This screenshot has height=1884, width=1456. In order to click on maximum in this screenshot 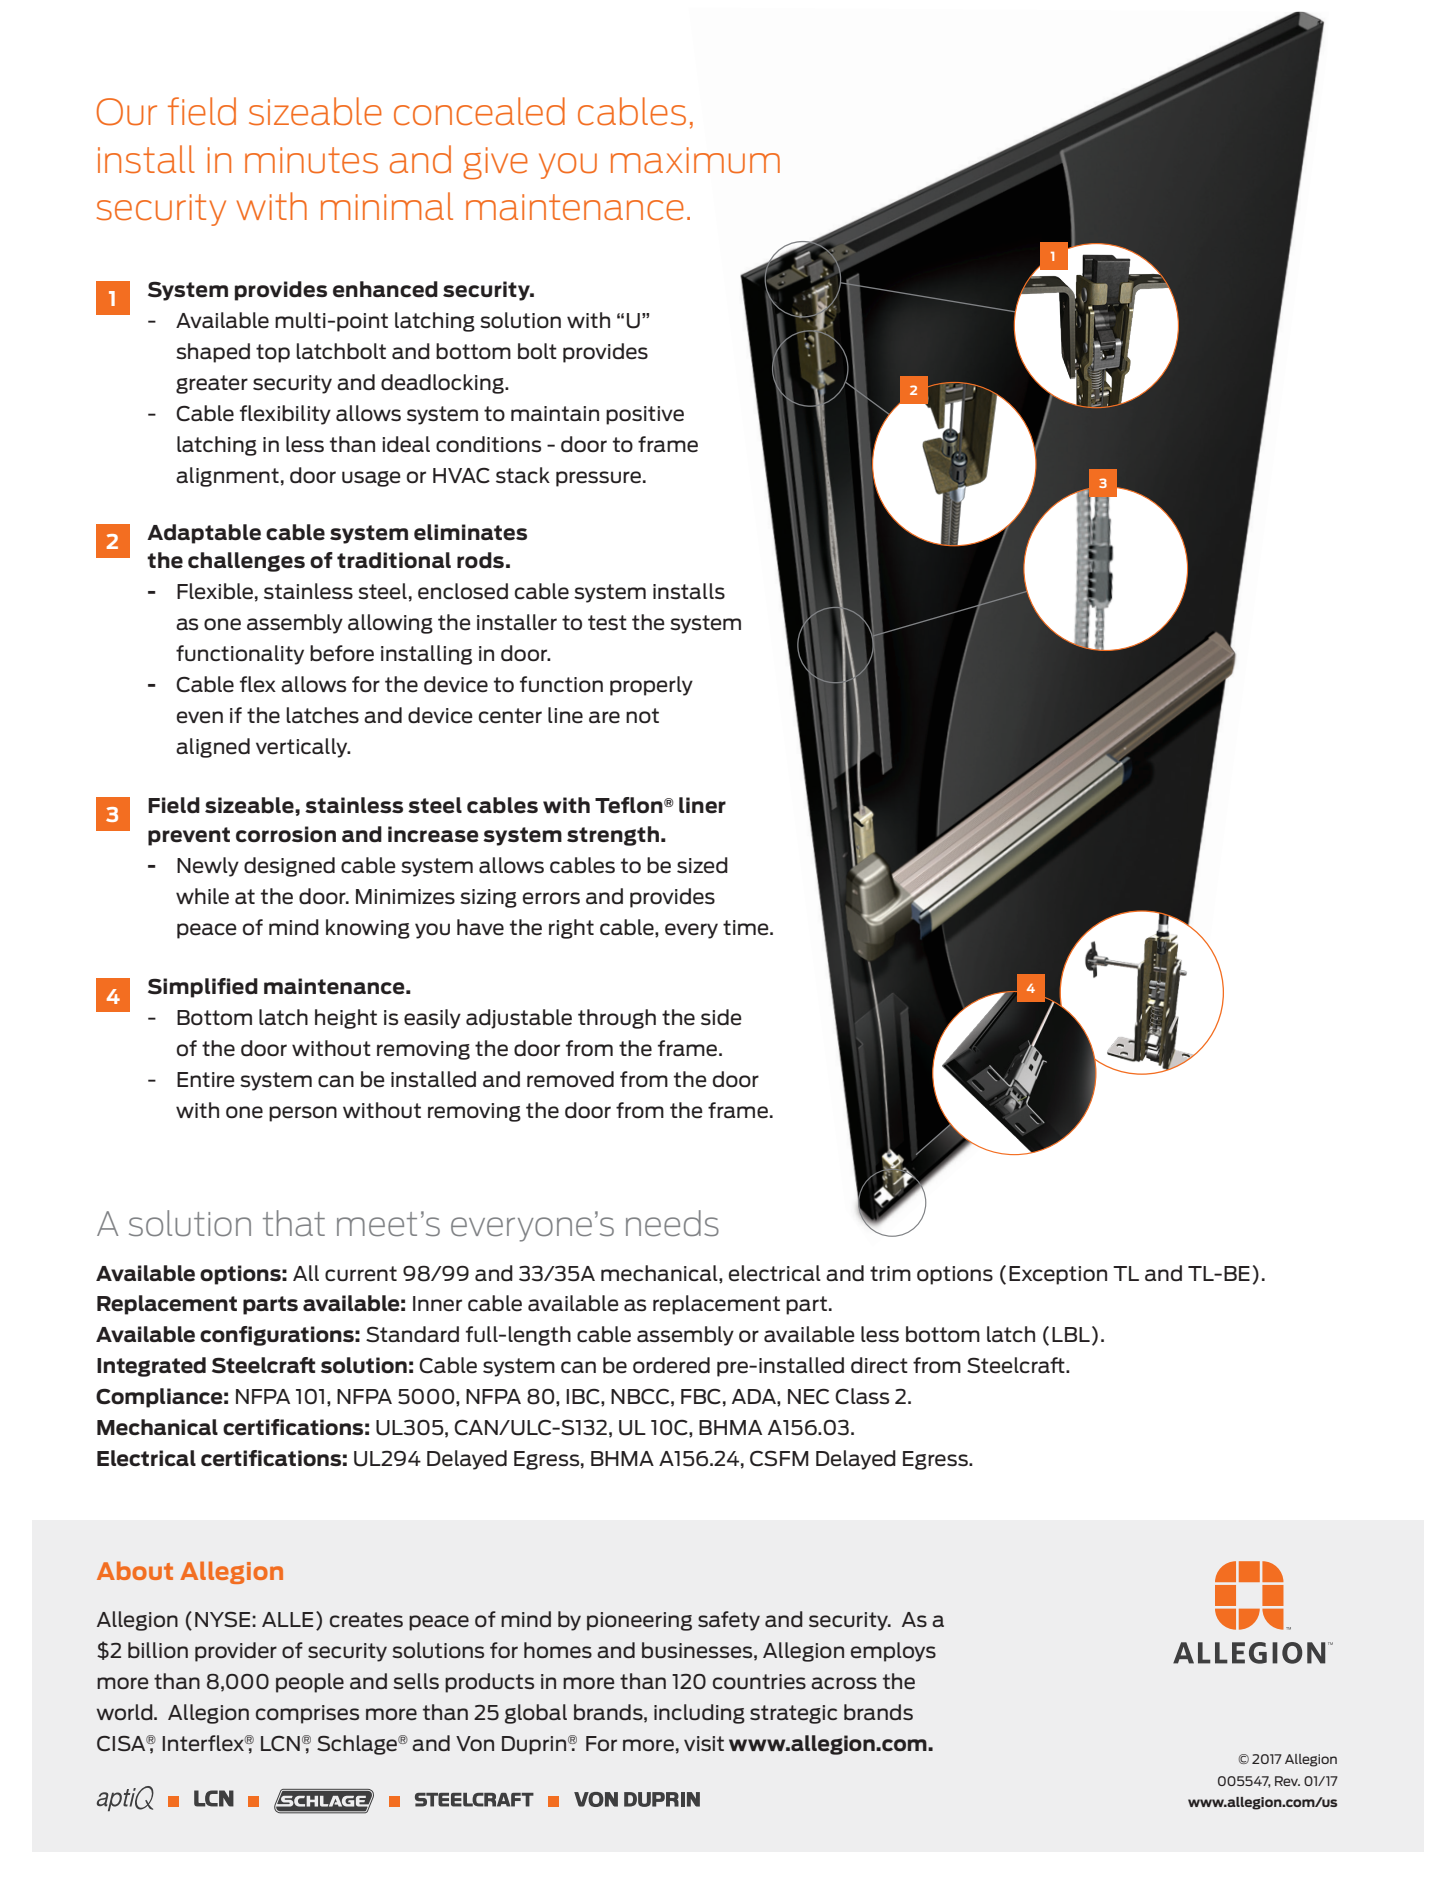, I will do `click(695, 160)`.
